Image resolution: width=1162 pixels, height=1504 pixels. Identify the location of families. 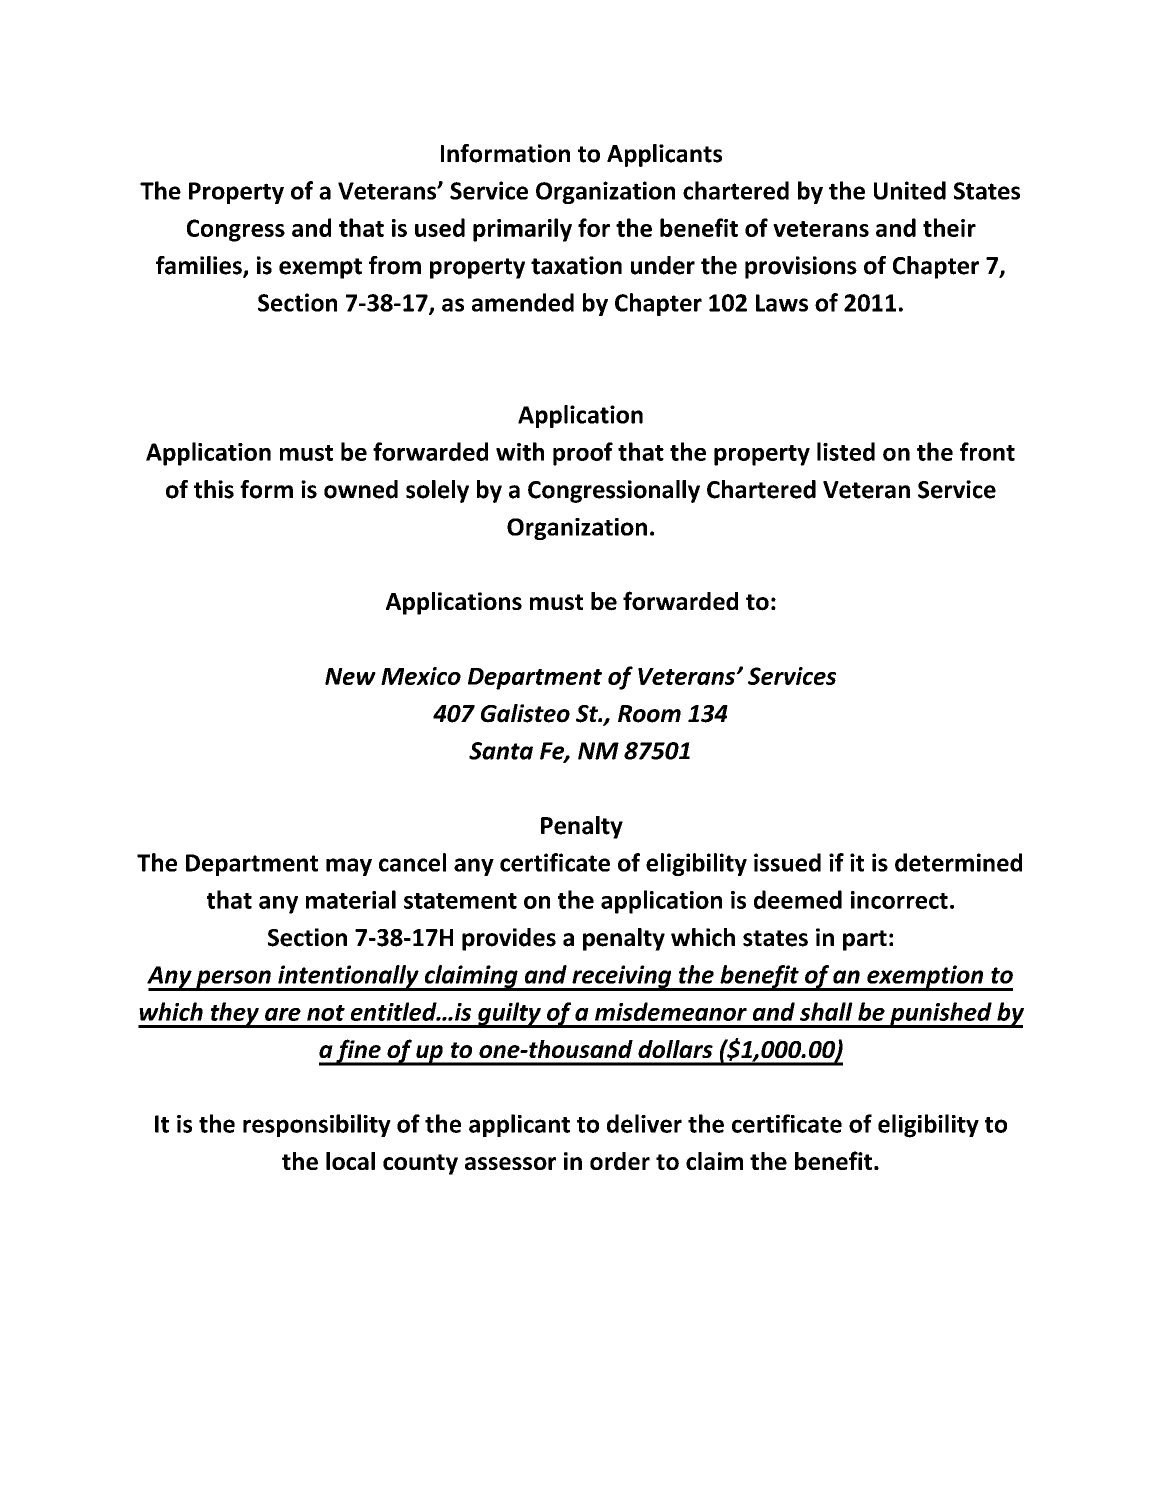
(200, 266).
